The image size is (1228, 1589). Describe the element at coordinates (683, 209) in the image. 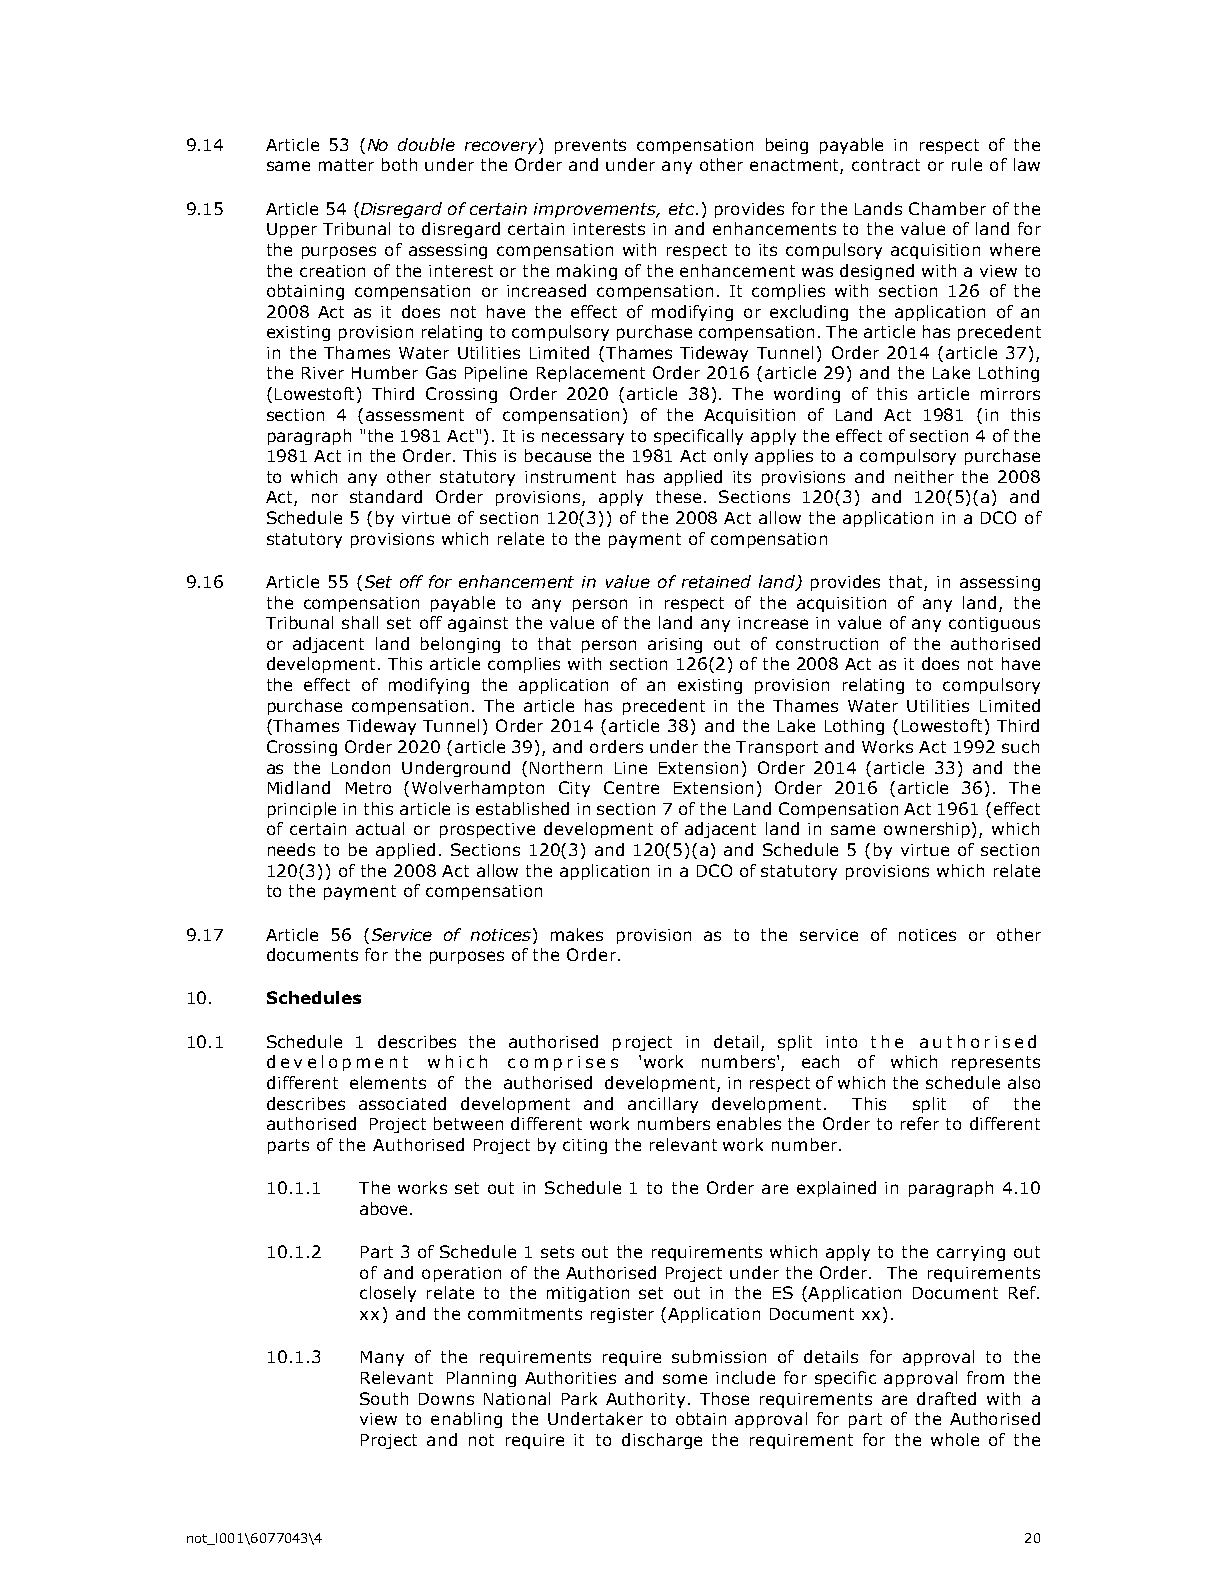

I see `etc` at that location.
